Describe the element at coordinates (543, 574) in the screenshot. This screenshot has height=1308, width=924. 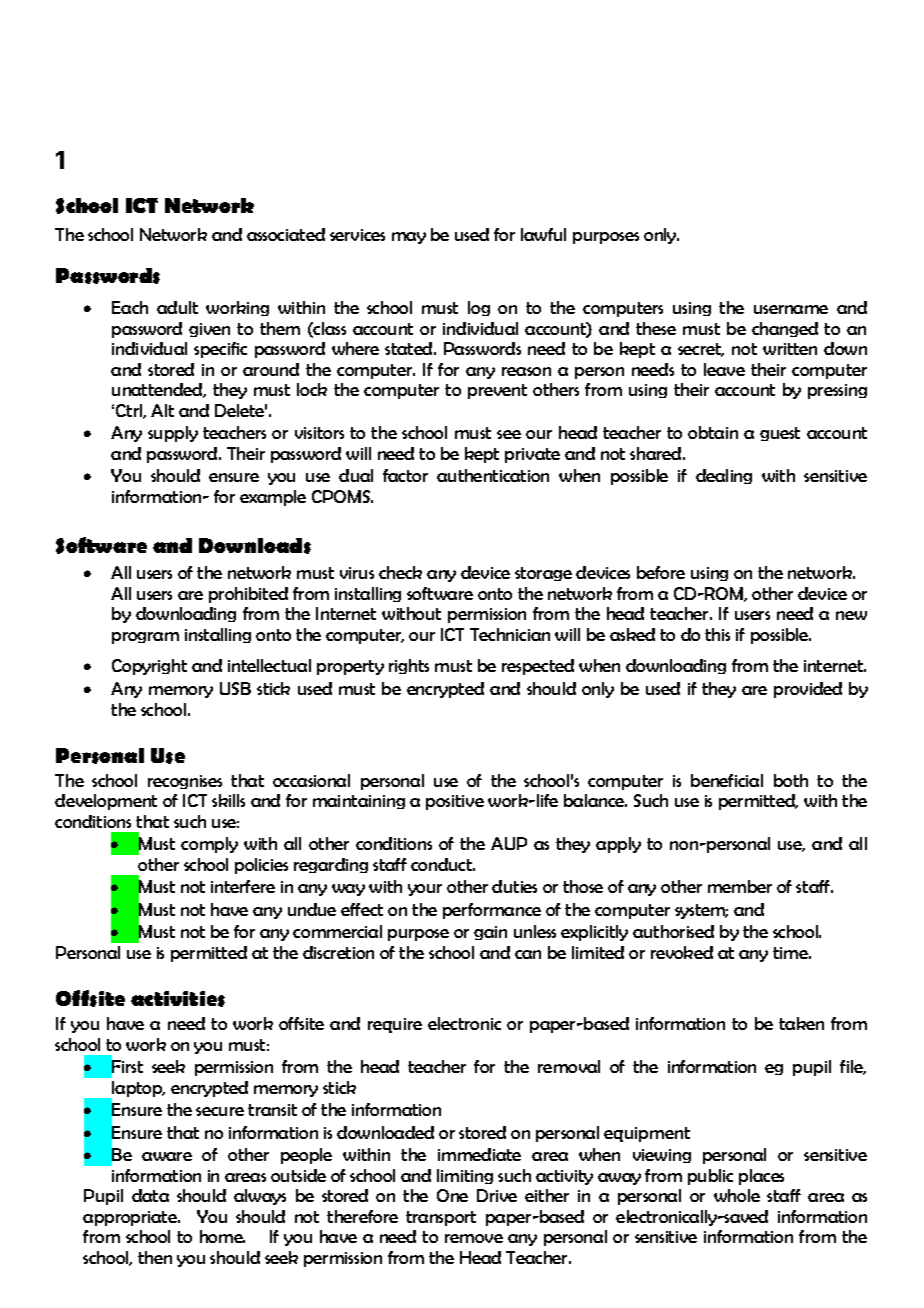
I see `storage` at that location.
